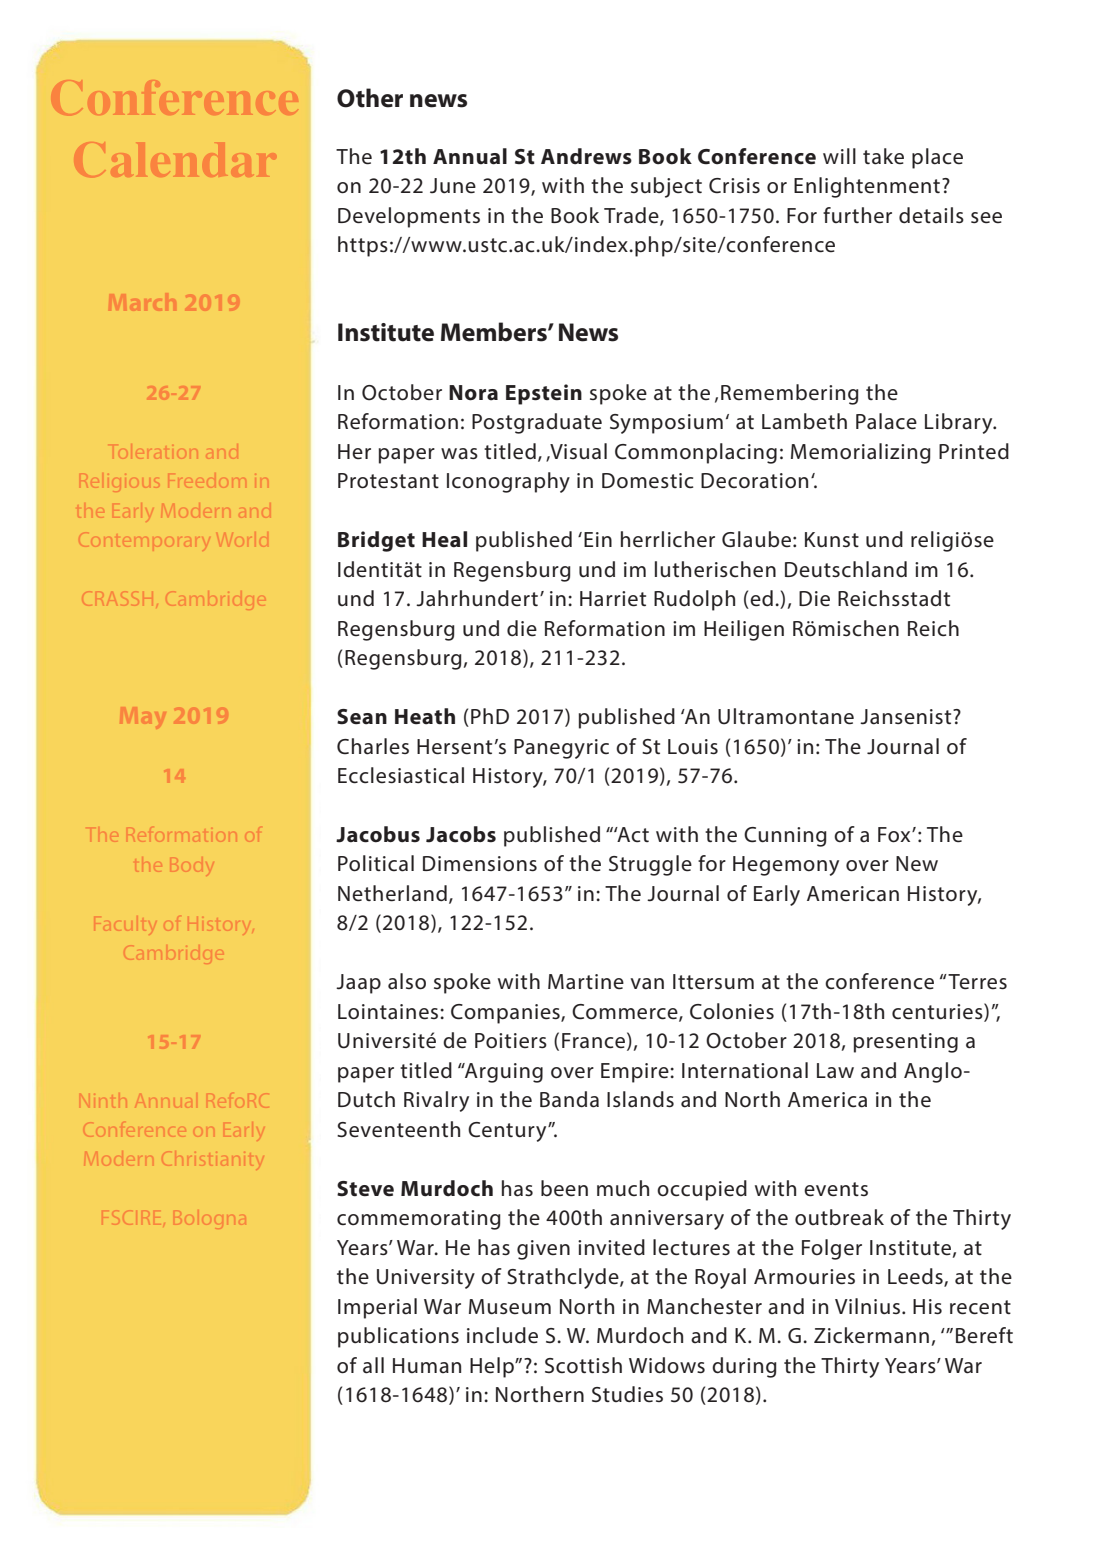 This screenshot has width=1097, height=1552. What do you see at coordinates (444, 539) in the screenshot?
I see `Heal` at bounding box center [444, 539].
